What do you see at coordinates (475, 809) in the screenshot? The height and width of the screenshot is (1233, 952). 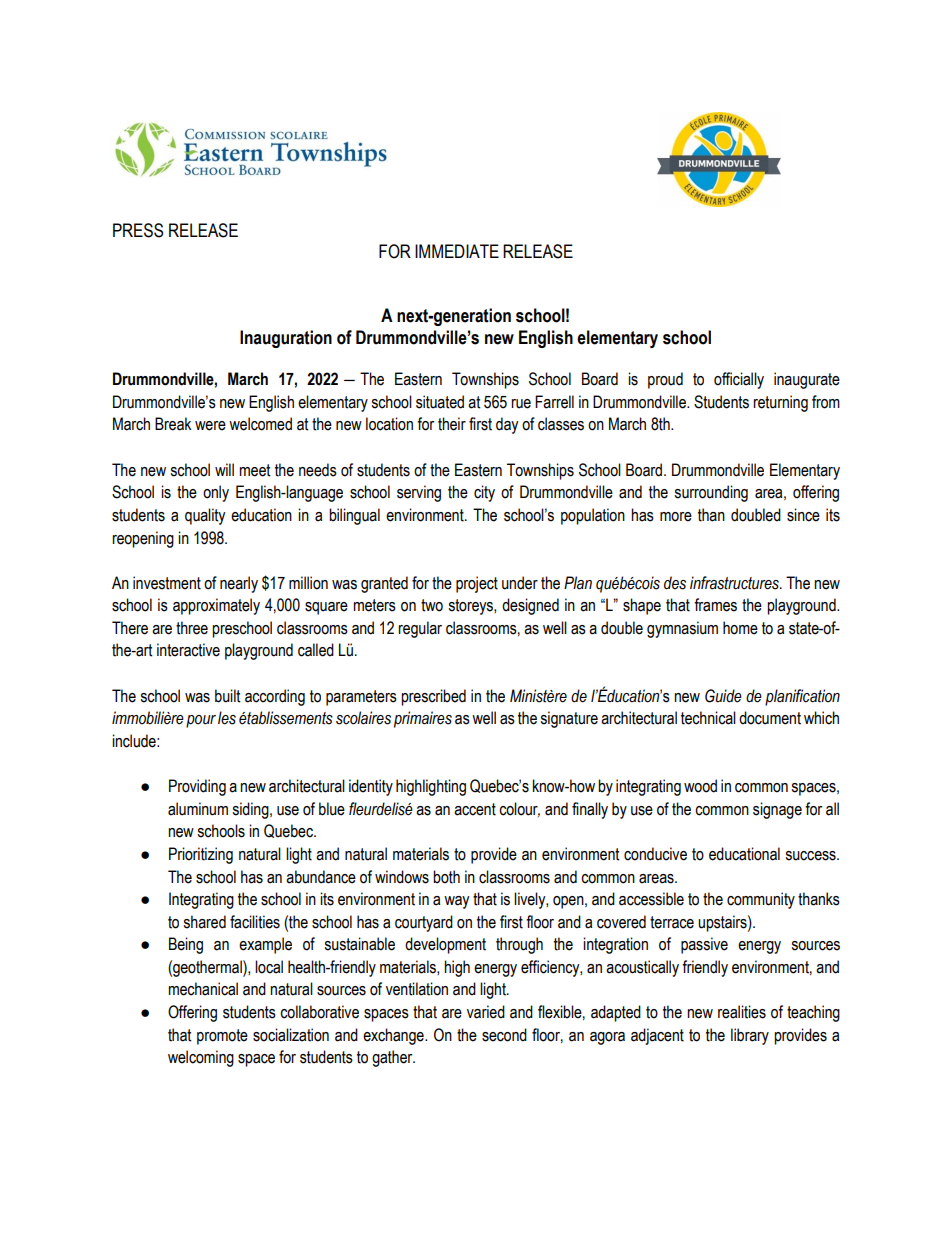 I see `accent` at bounding box center [475, 809].
